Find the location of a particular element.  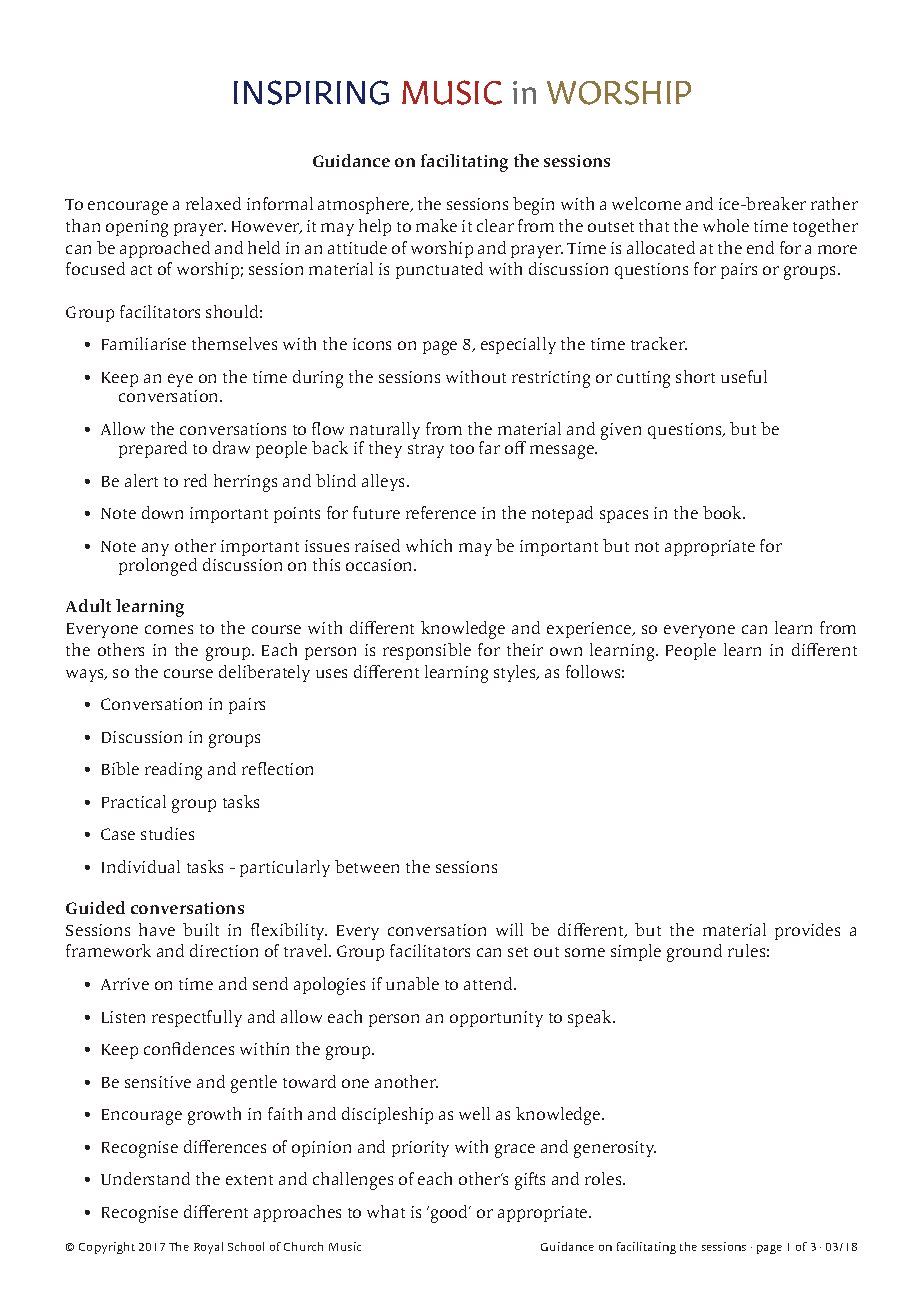

Understand is located at coordinates (145, 1178).
